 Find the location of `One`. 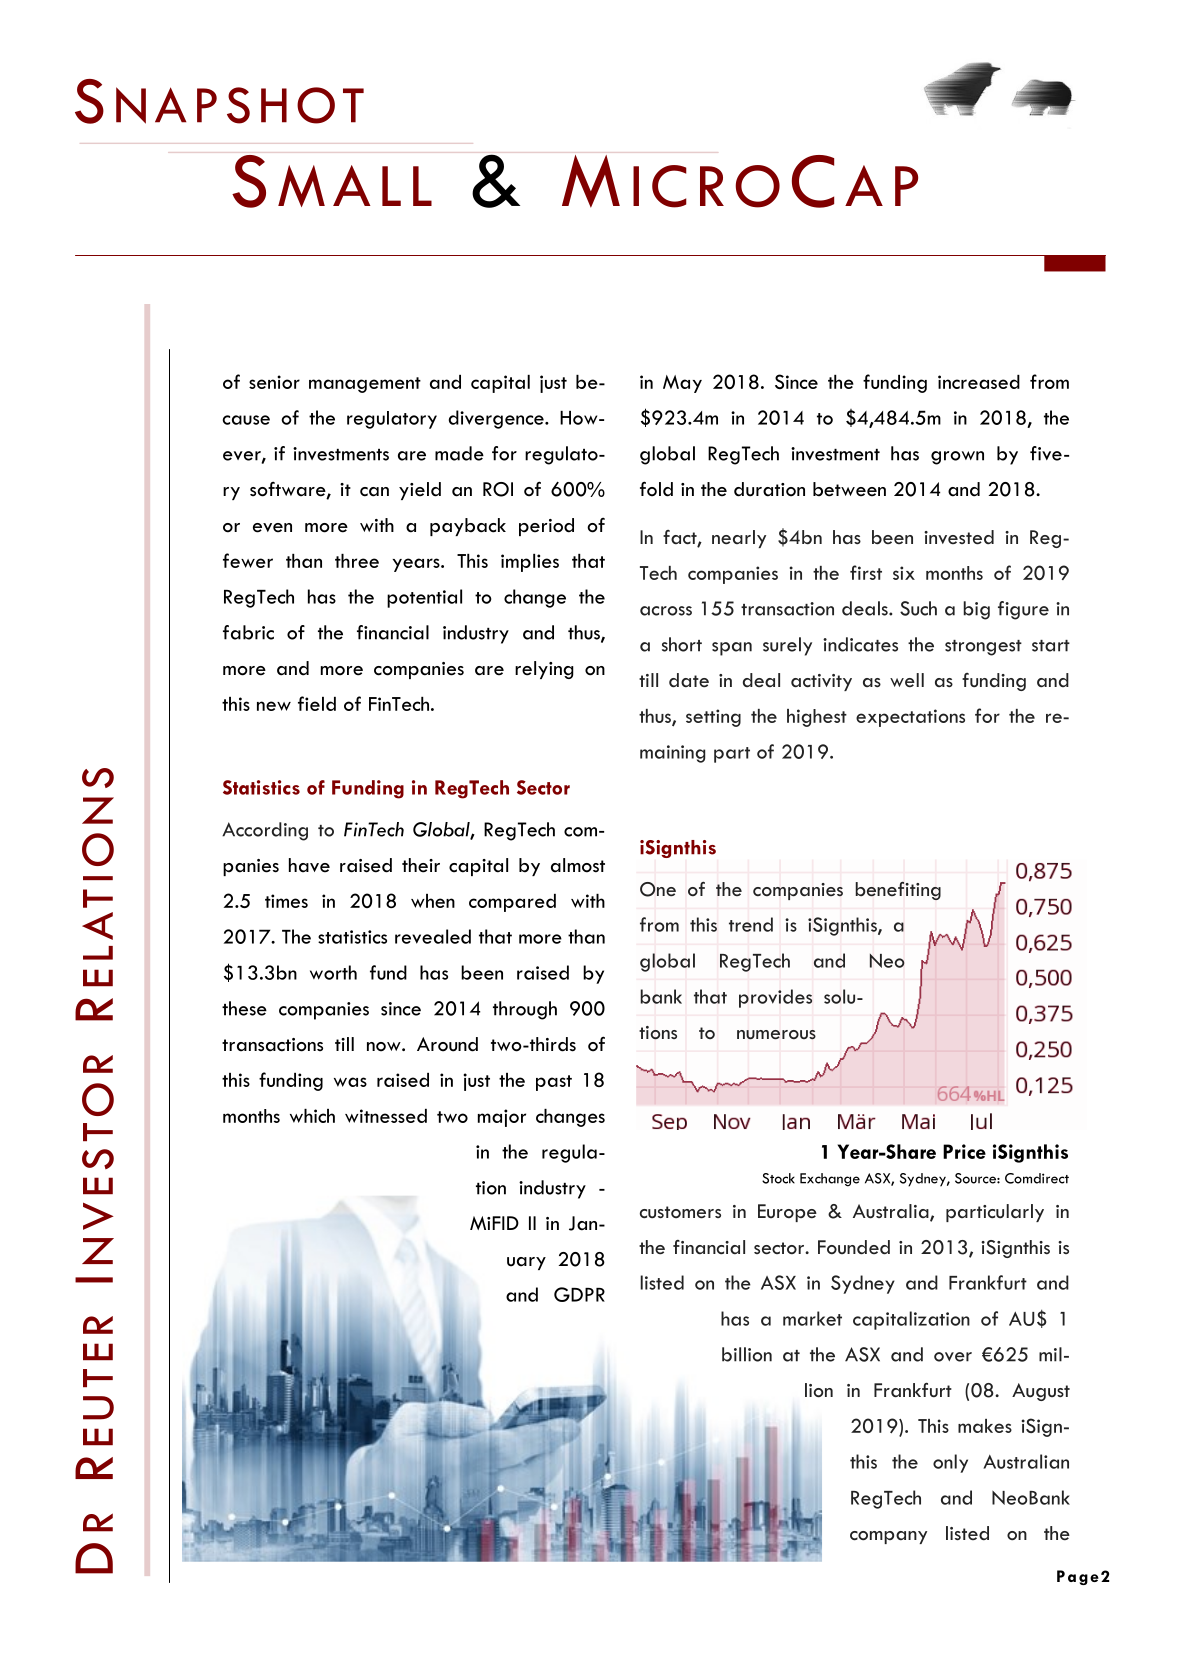

One is located at coordinates (658, 889).
